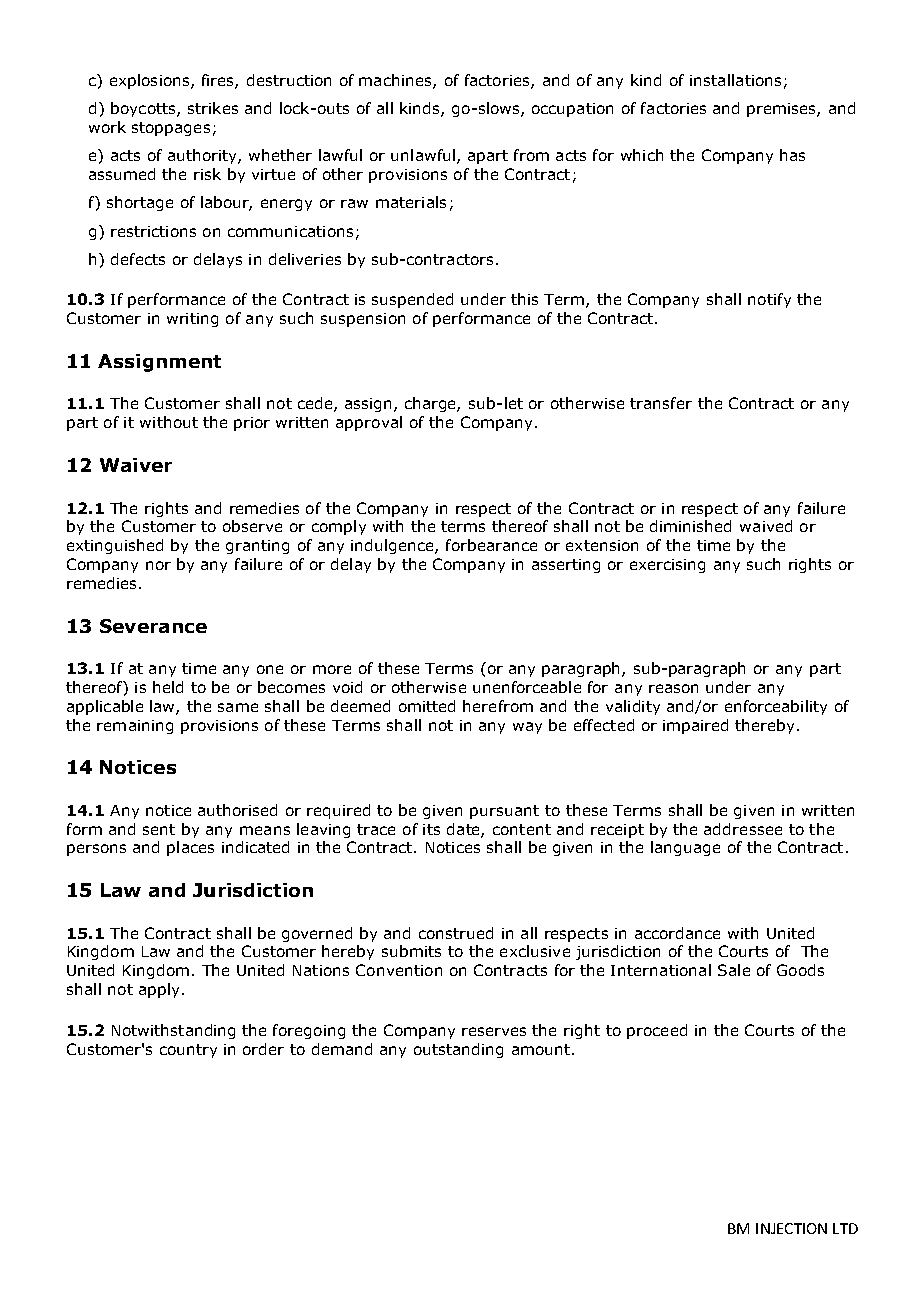 The image size is (924, 1308). I want to click on unenforceable, so click(527, 687).
